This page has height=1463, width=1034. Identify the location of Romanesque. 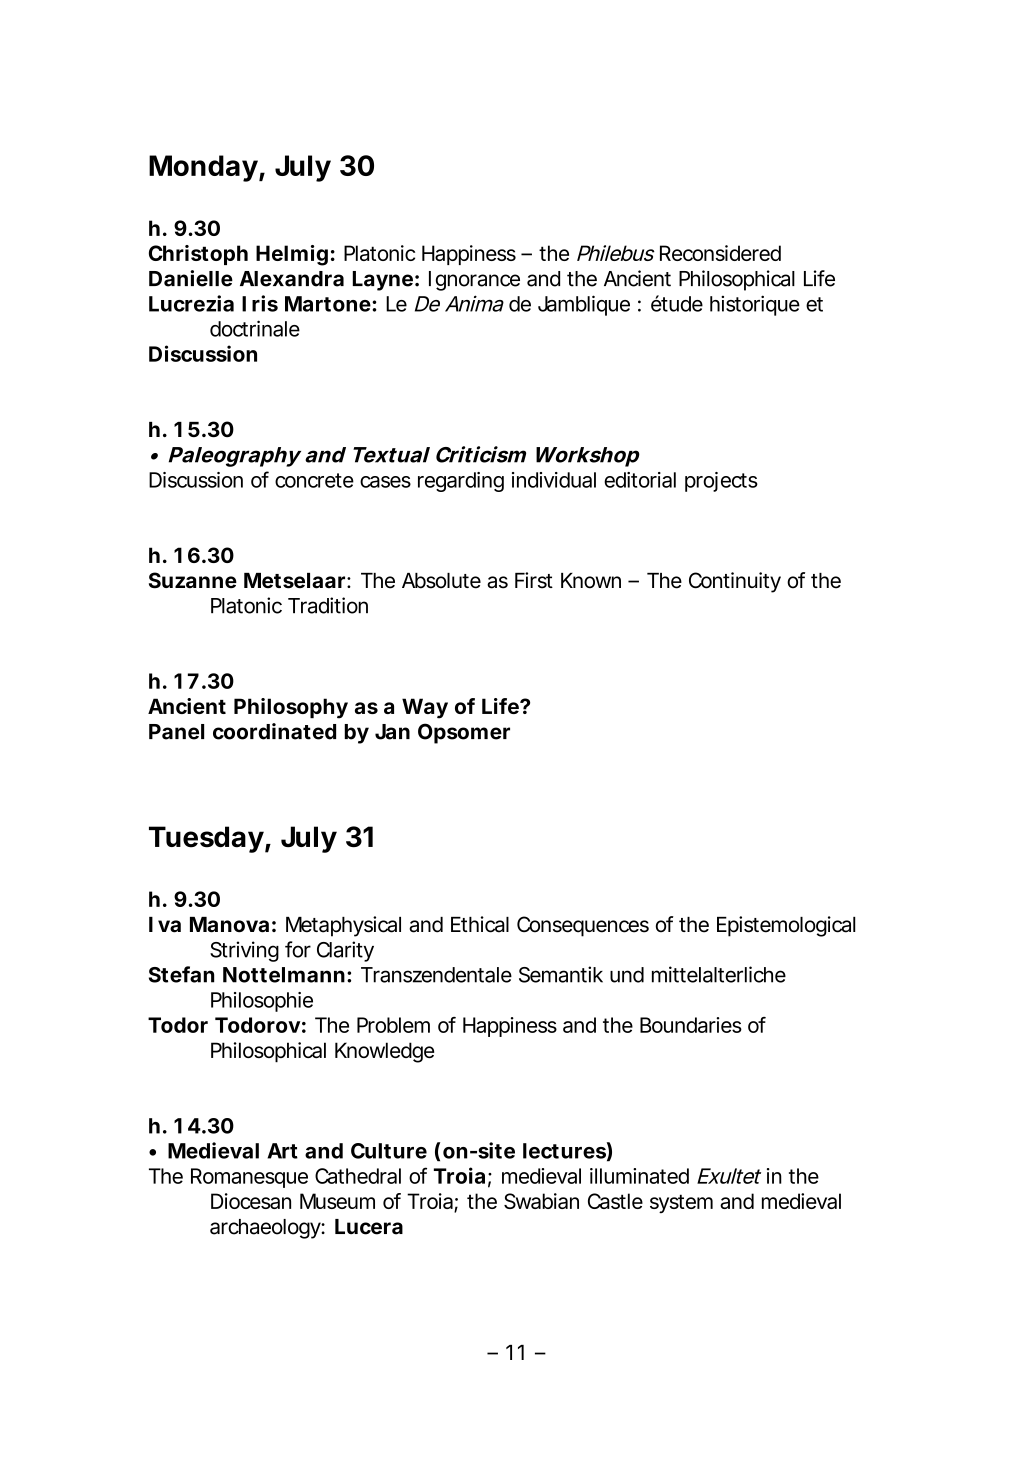
(249, 1178).
